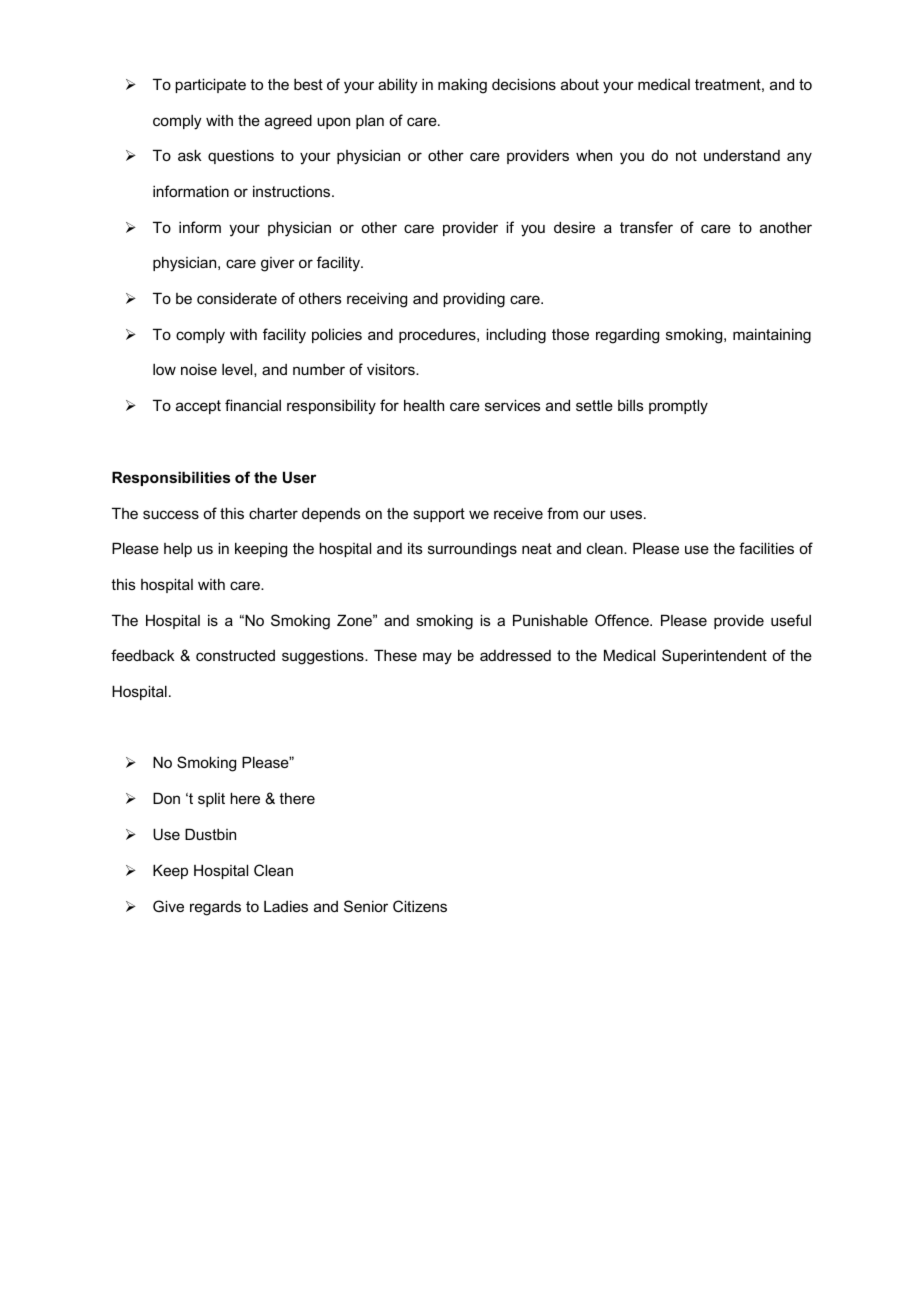 The height and width of the screenshot is (1308, 924). I want to click on making, so click(462, 86).
